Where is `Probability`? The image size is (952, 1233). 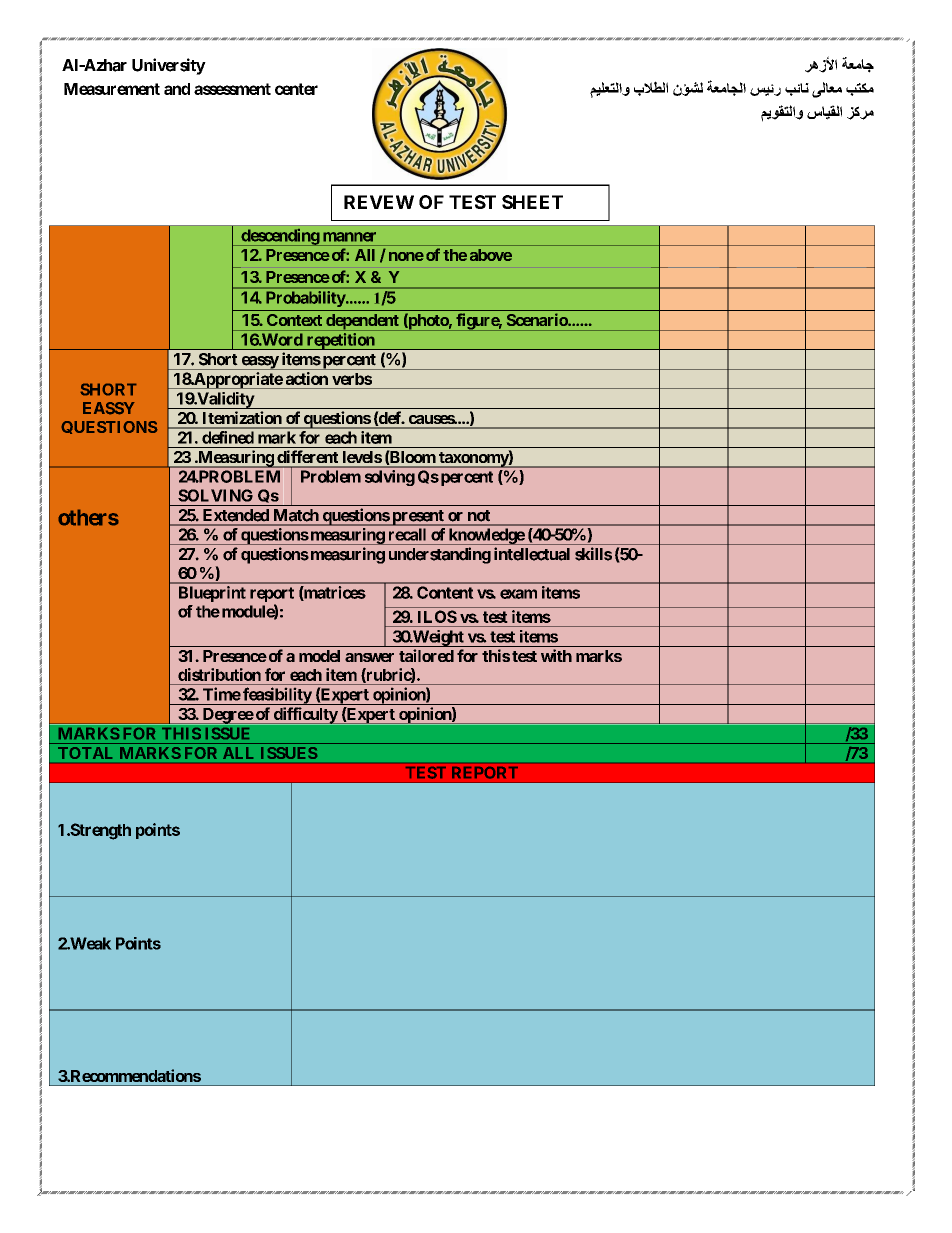 Probability is located at coordinates (307, 299).
